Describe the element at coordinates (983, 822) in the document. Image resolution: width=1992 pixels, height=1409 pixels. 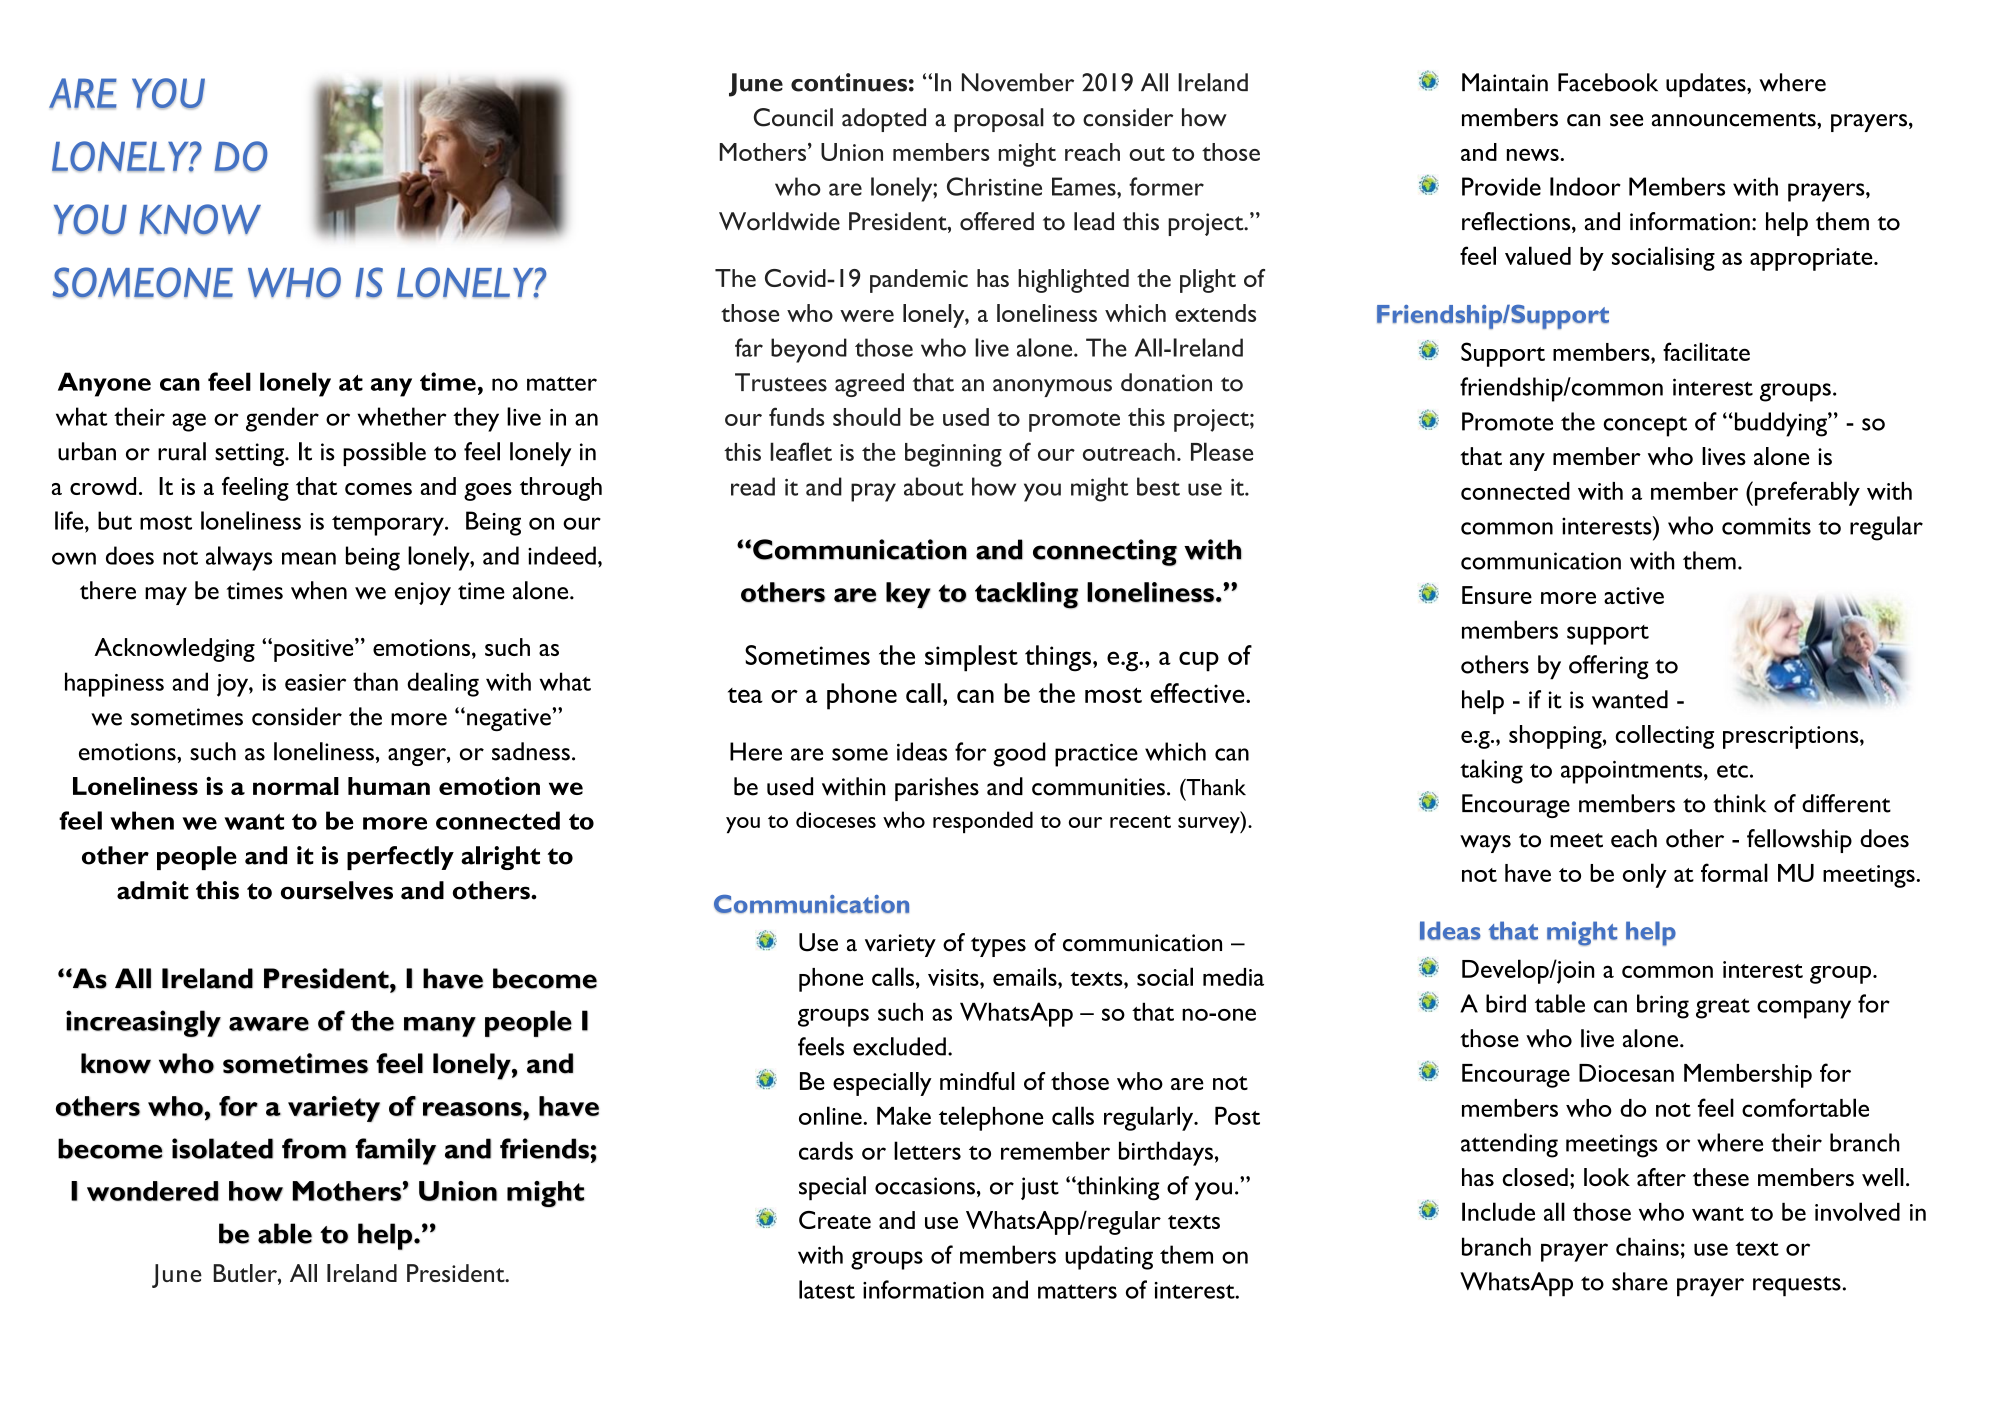
I see `responded` at that location.
